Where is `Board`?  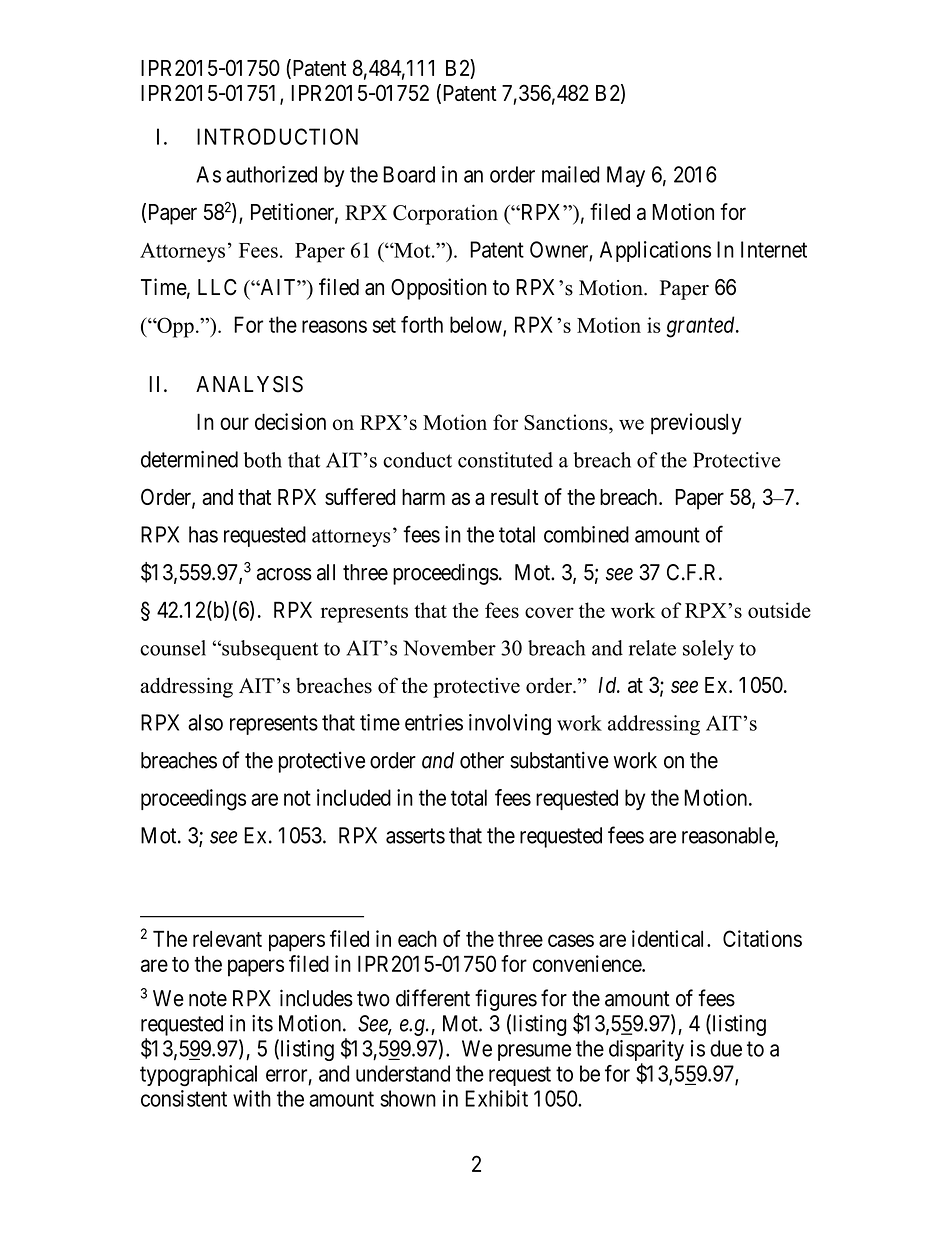 Board is located at coordinates (409, 174).
